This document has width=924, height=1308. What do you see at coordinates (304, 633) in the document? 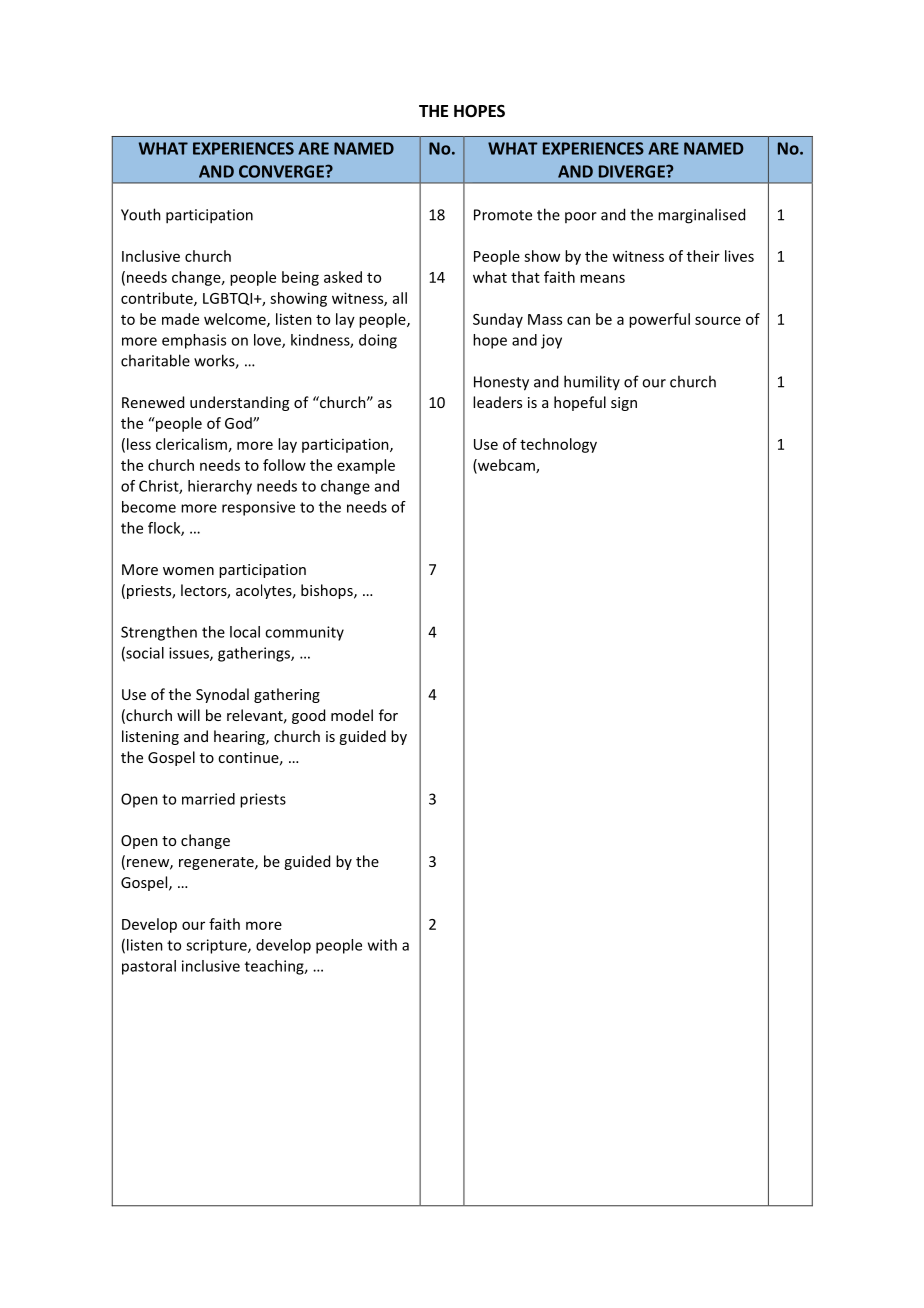
I see `community` at bounding box center [304, 633].
